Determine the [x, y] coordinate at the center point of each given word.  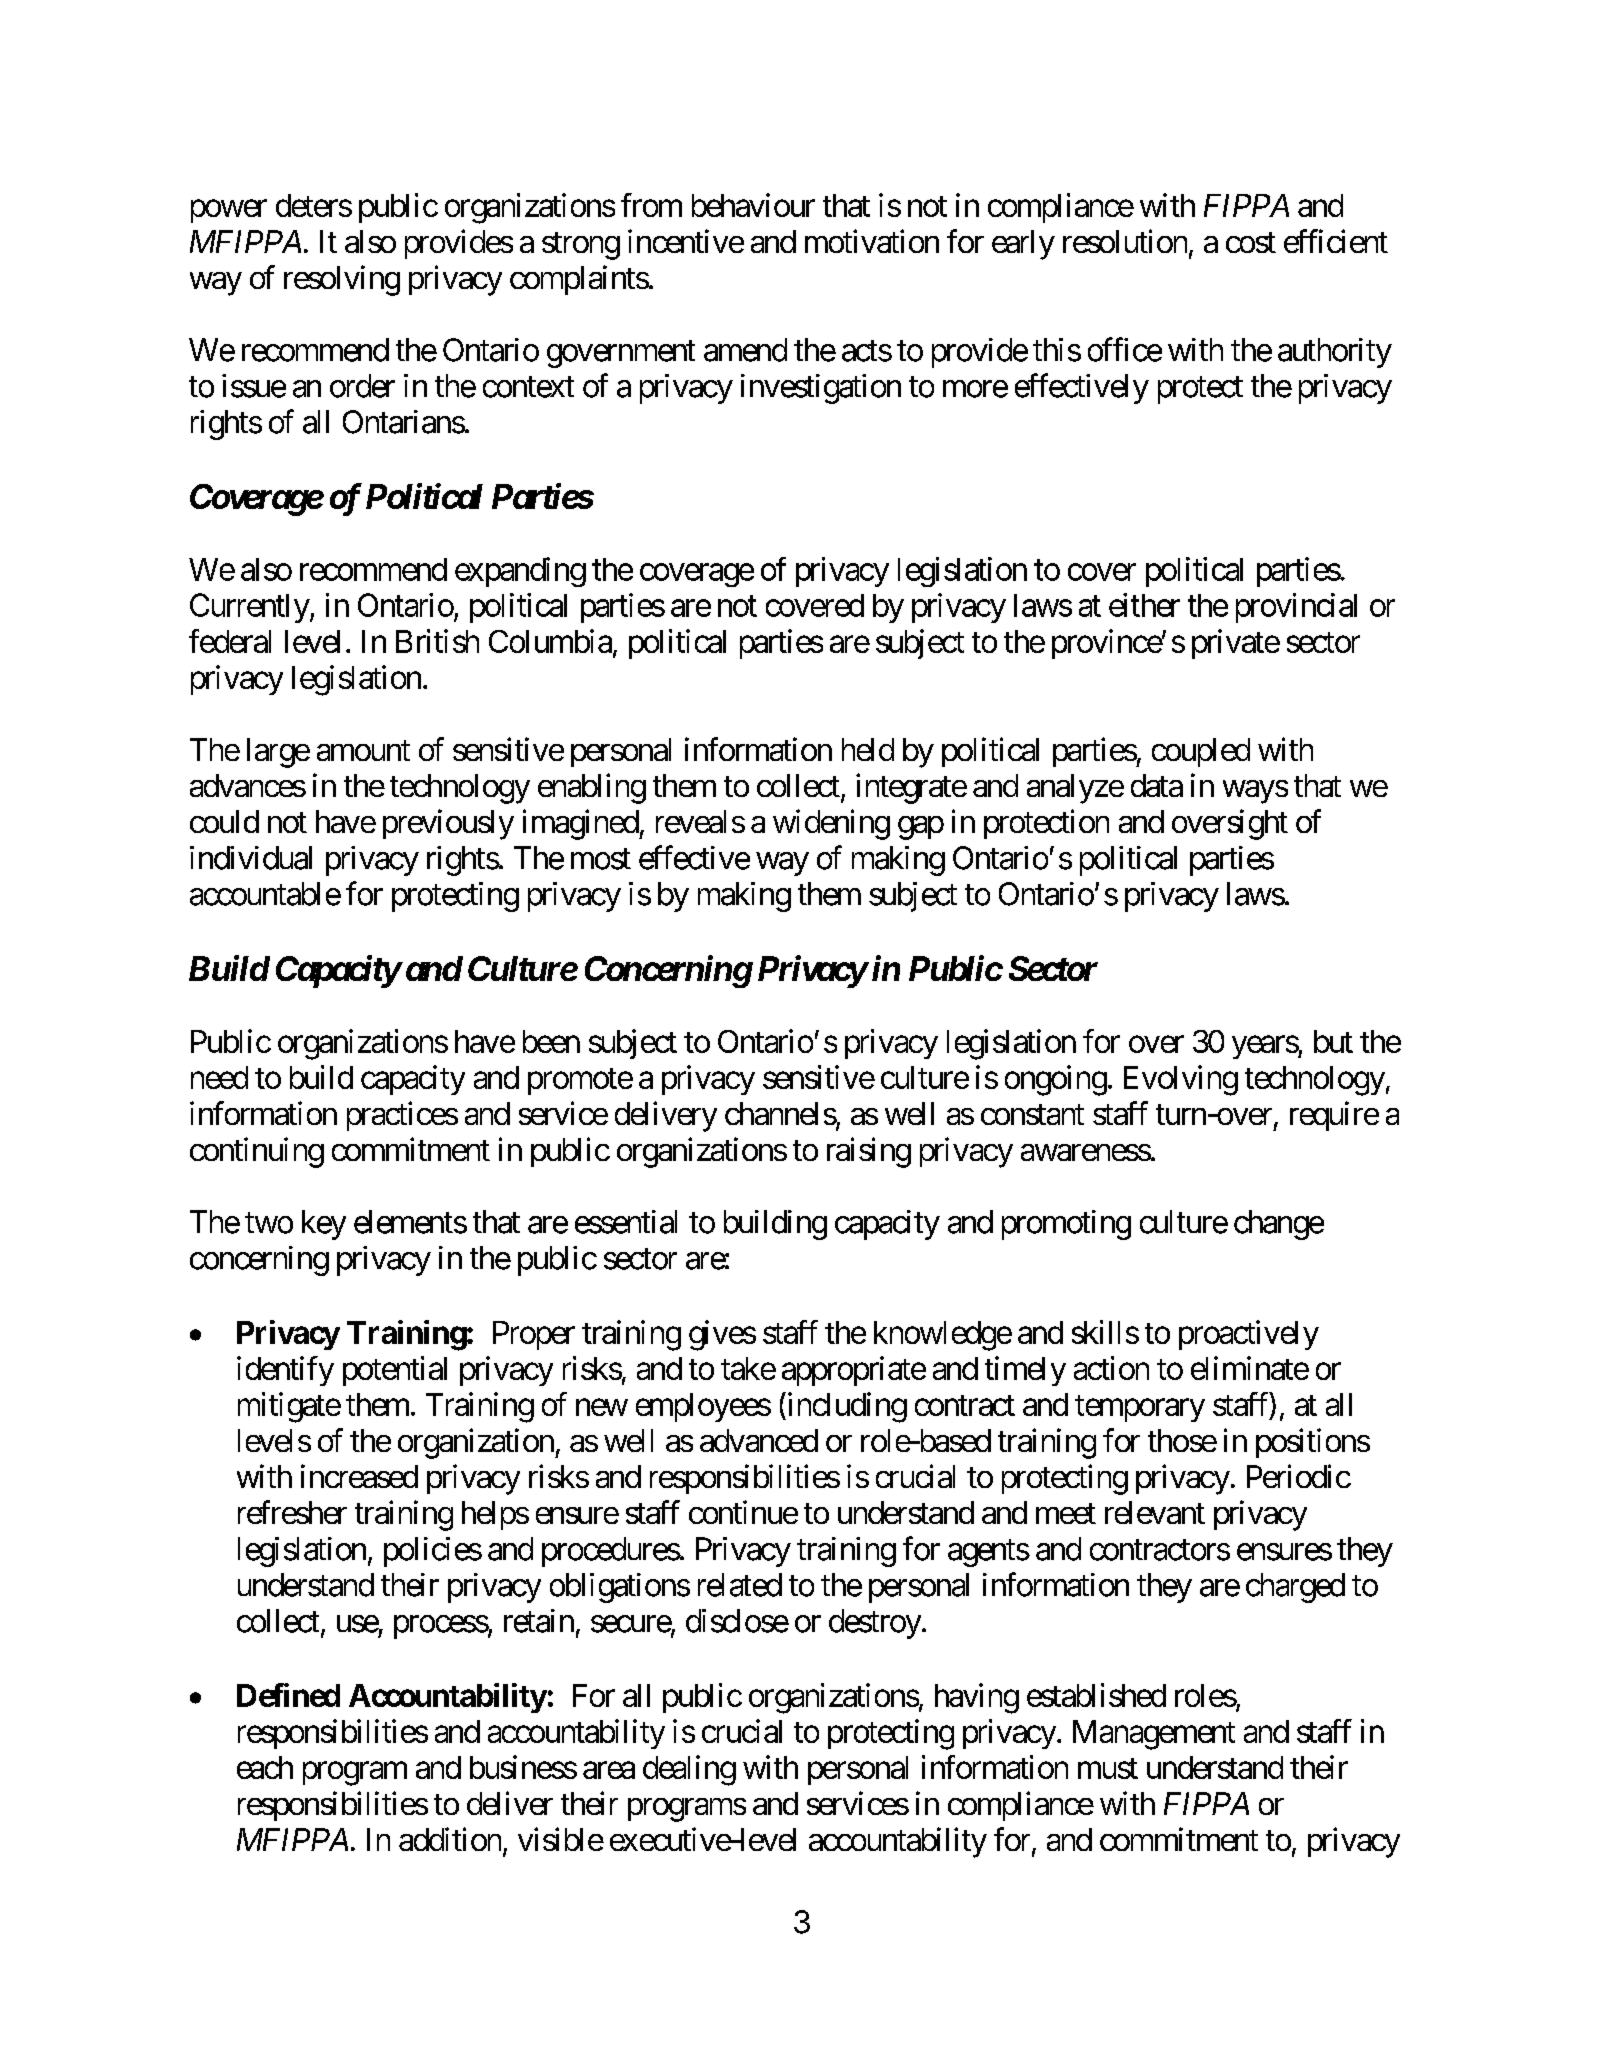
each [265, 1767]
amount [363, 750]
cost [1251, 242]
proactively [1249, 1335]
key [324, 1225]
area [609, 1770]
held [868, 749]
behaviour [753, 205]
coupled [1201, 752]
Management [1154, 1735]
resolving [342, 280]
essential [626, 1222]
